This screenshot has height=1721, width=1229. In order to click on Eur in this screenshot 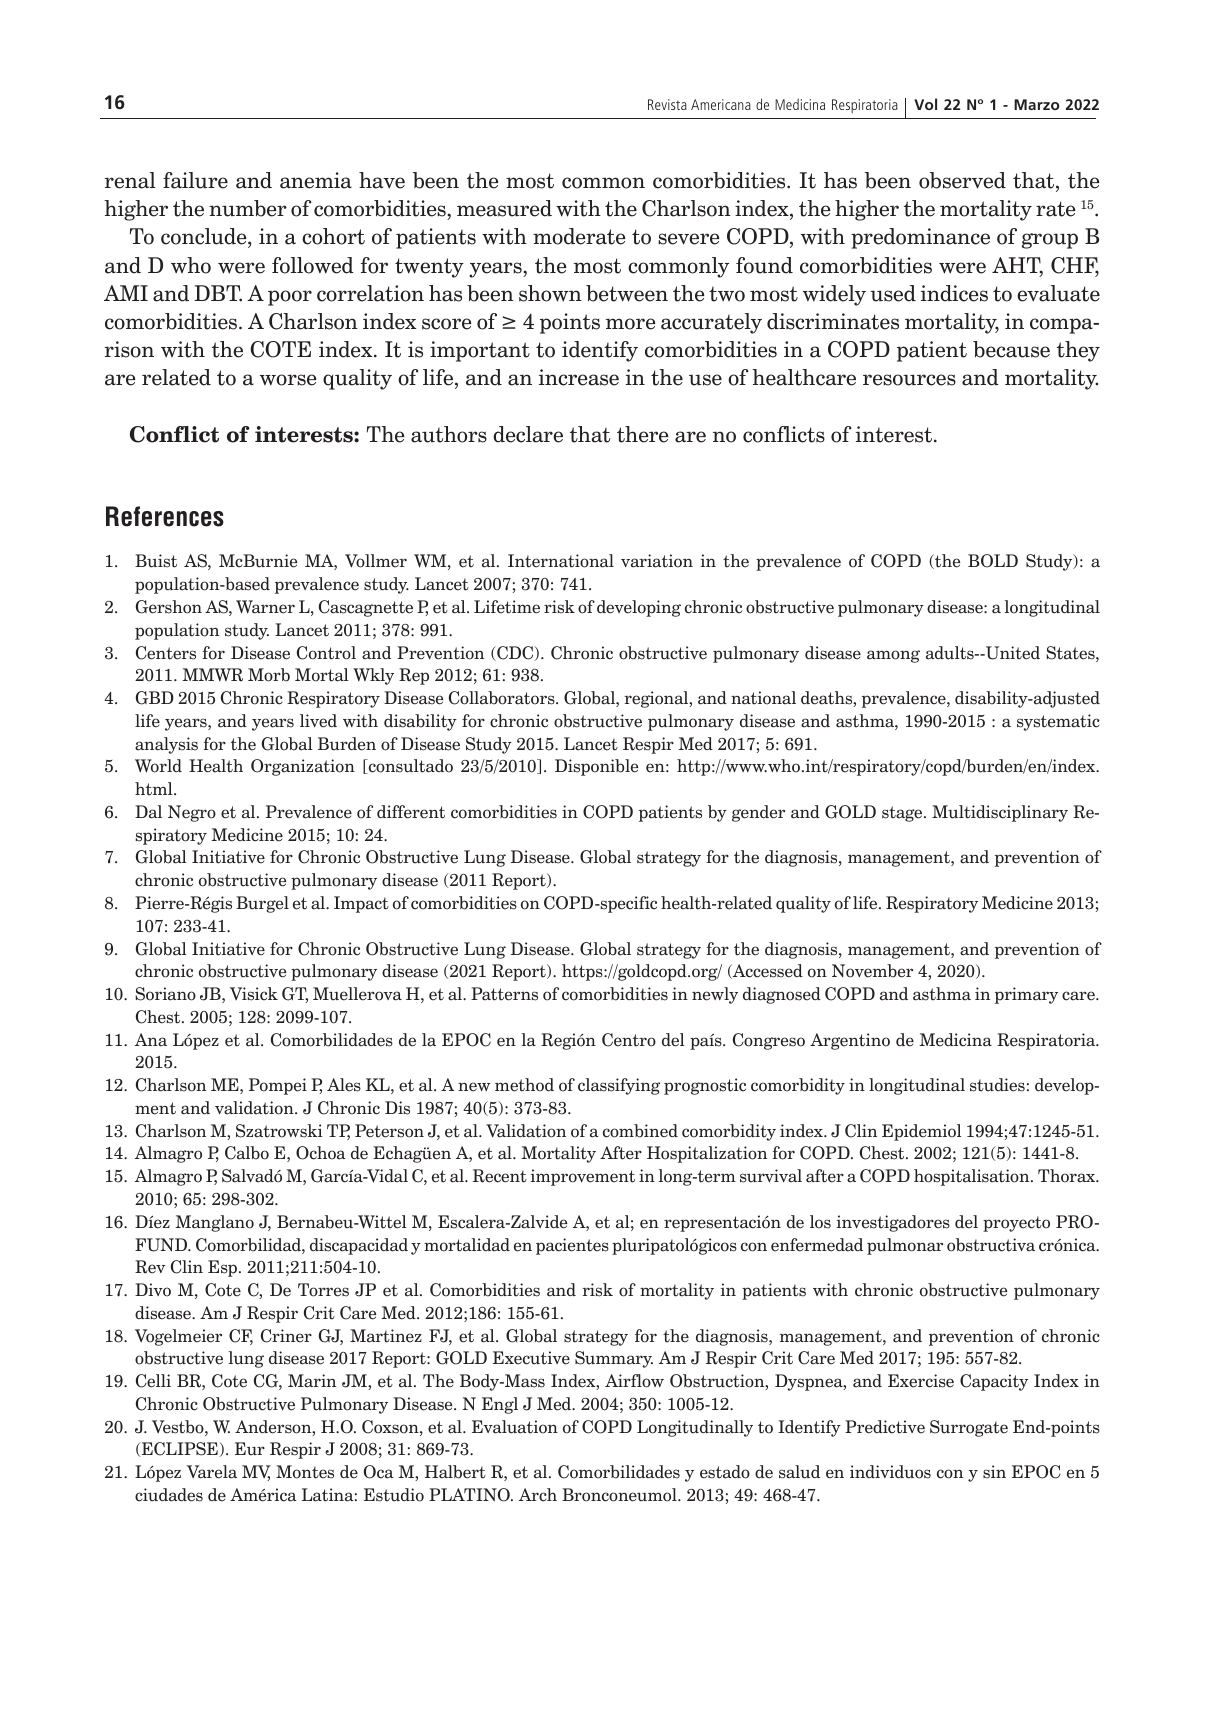, I will do `click(250, 1449)`.
